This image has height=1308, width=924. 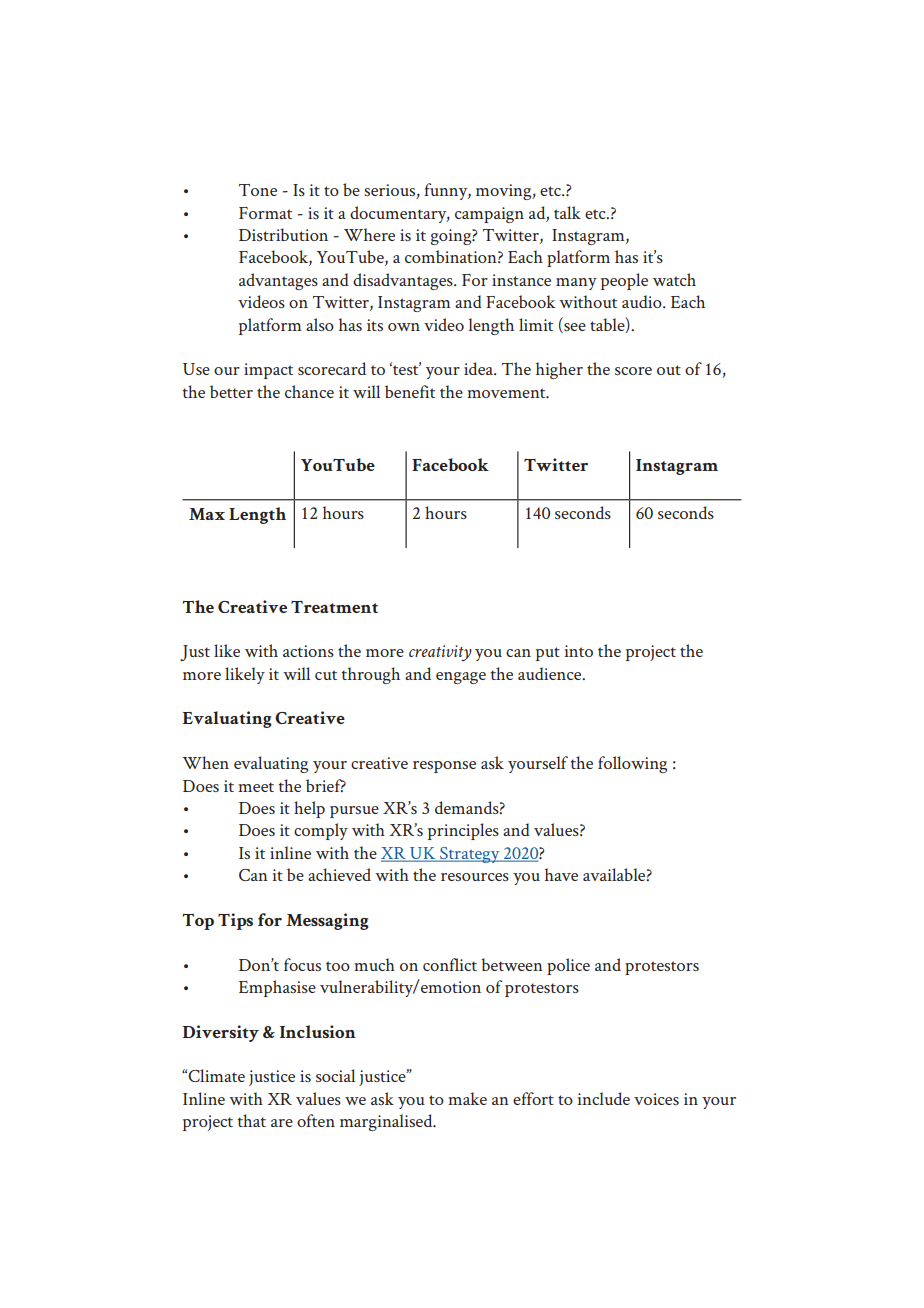 What do you see at coordinates (489, 215) in the image?
I see `campaign` at bounding box center [489, 215].
